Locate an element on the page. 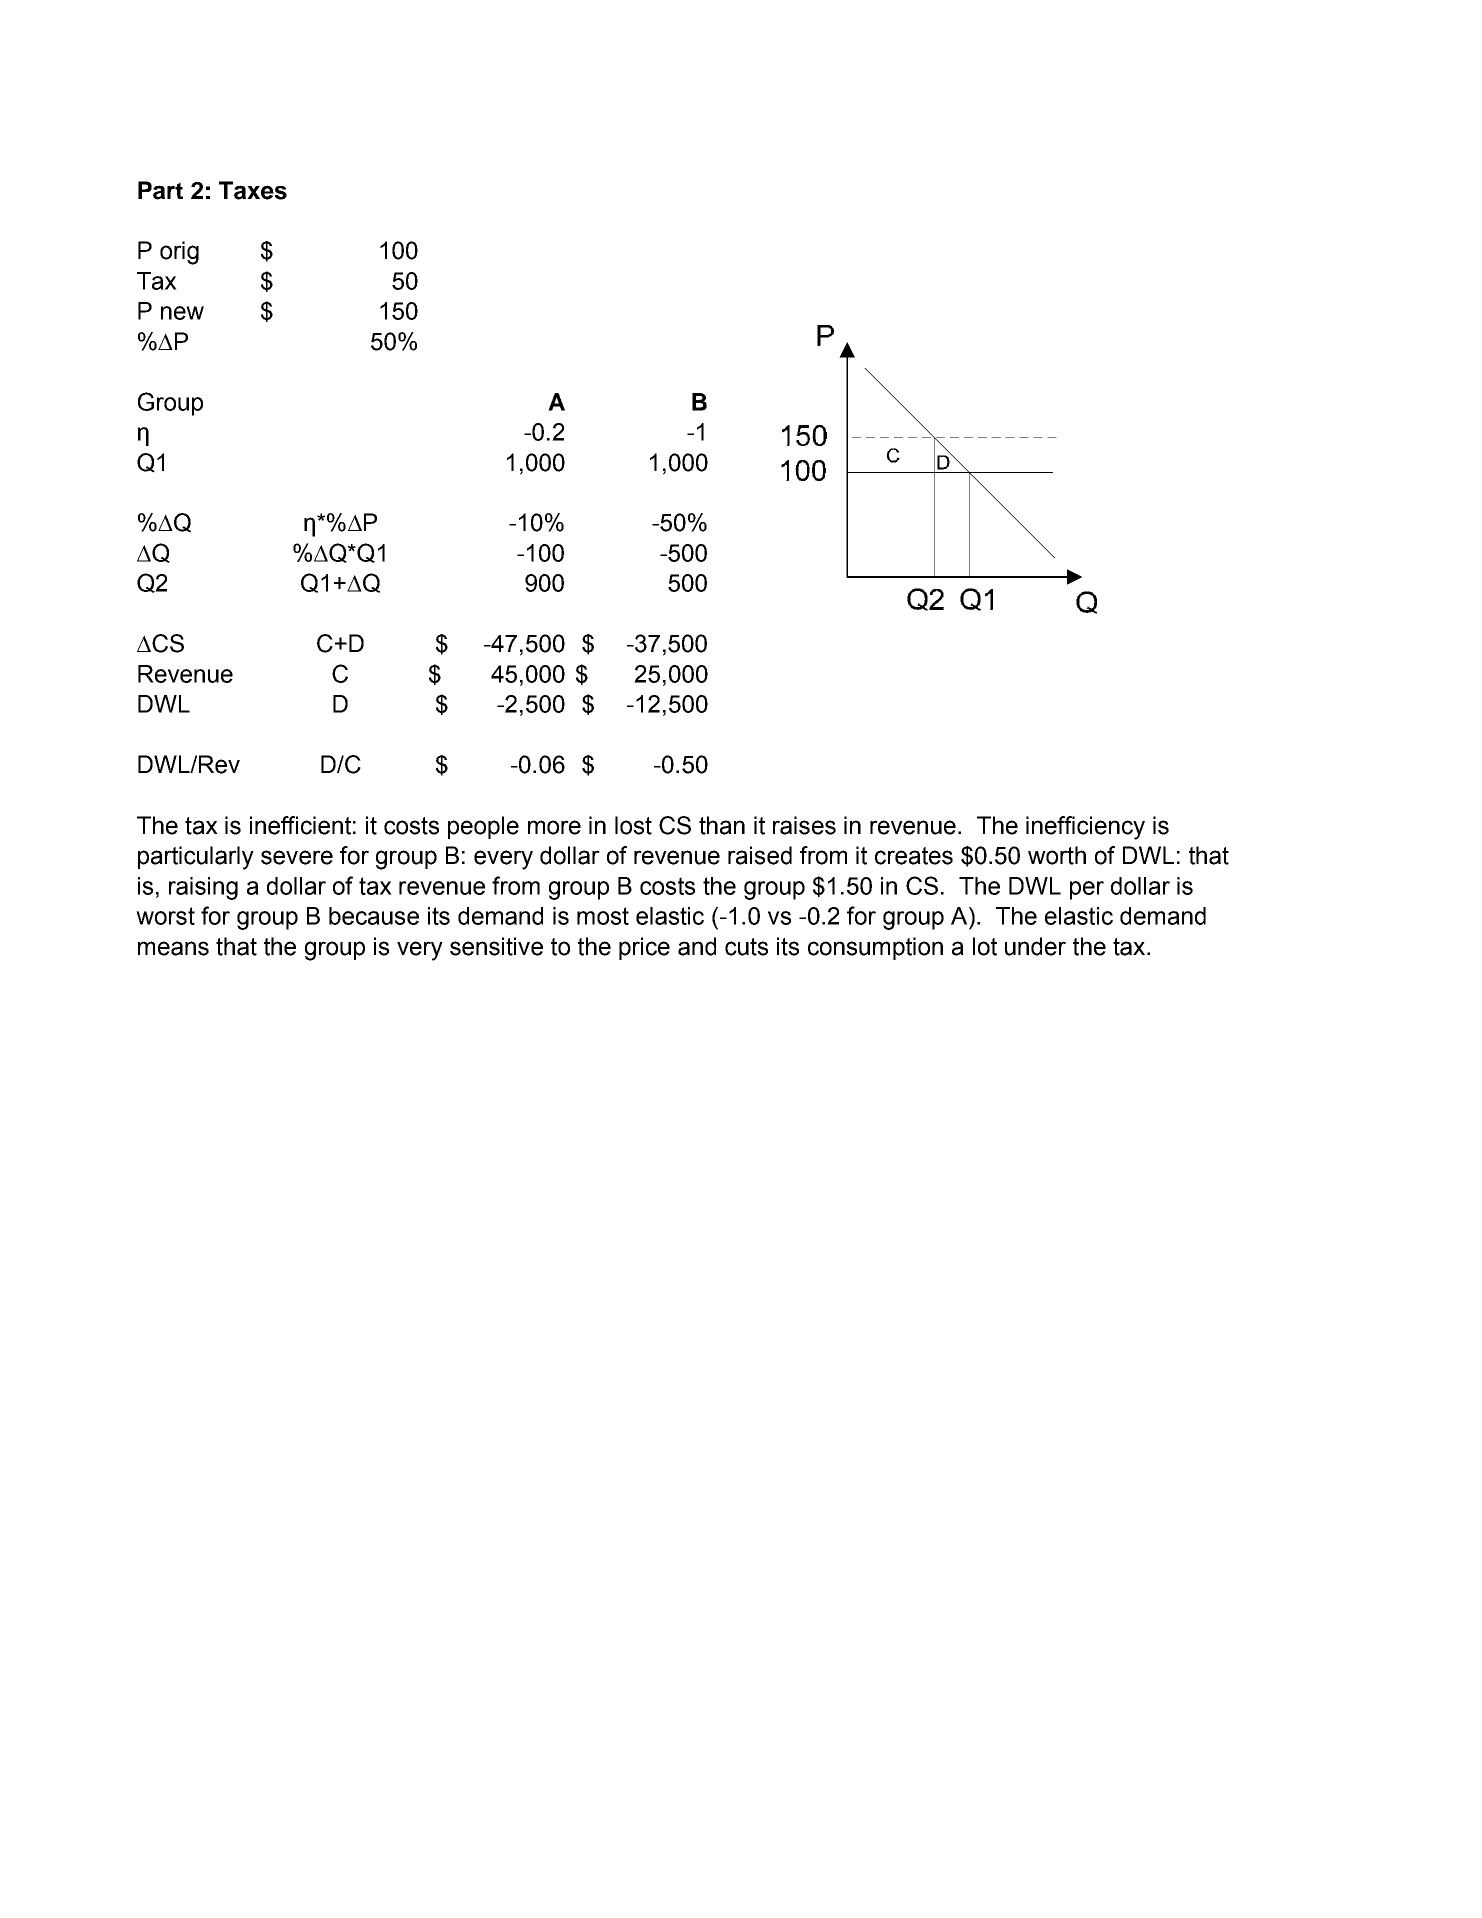 The image size is (1482, 1918). inefficiency is located at coordinates (1085, 828).
